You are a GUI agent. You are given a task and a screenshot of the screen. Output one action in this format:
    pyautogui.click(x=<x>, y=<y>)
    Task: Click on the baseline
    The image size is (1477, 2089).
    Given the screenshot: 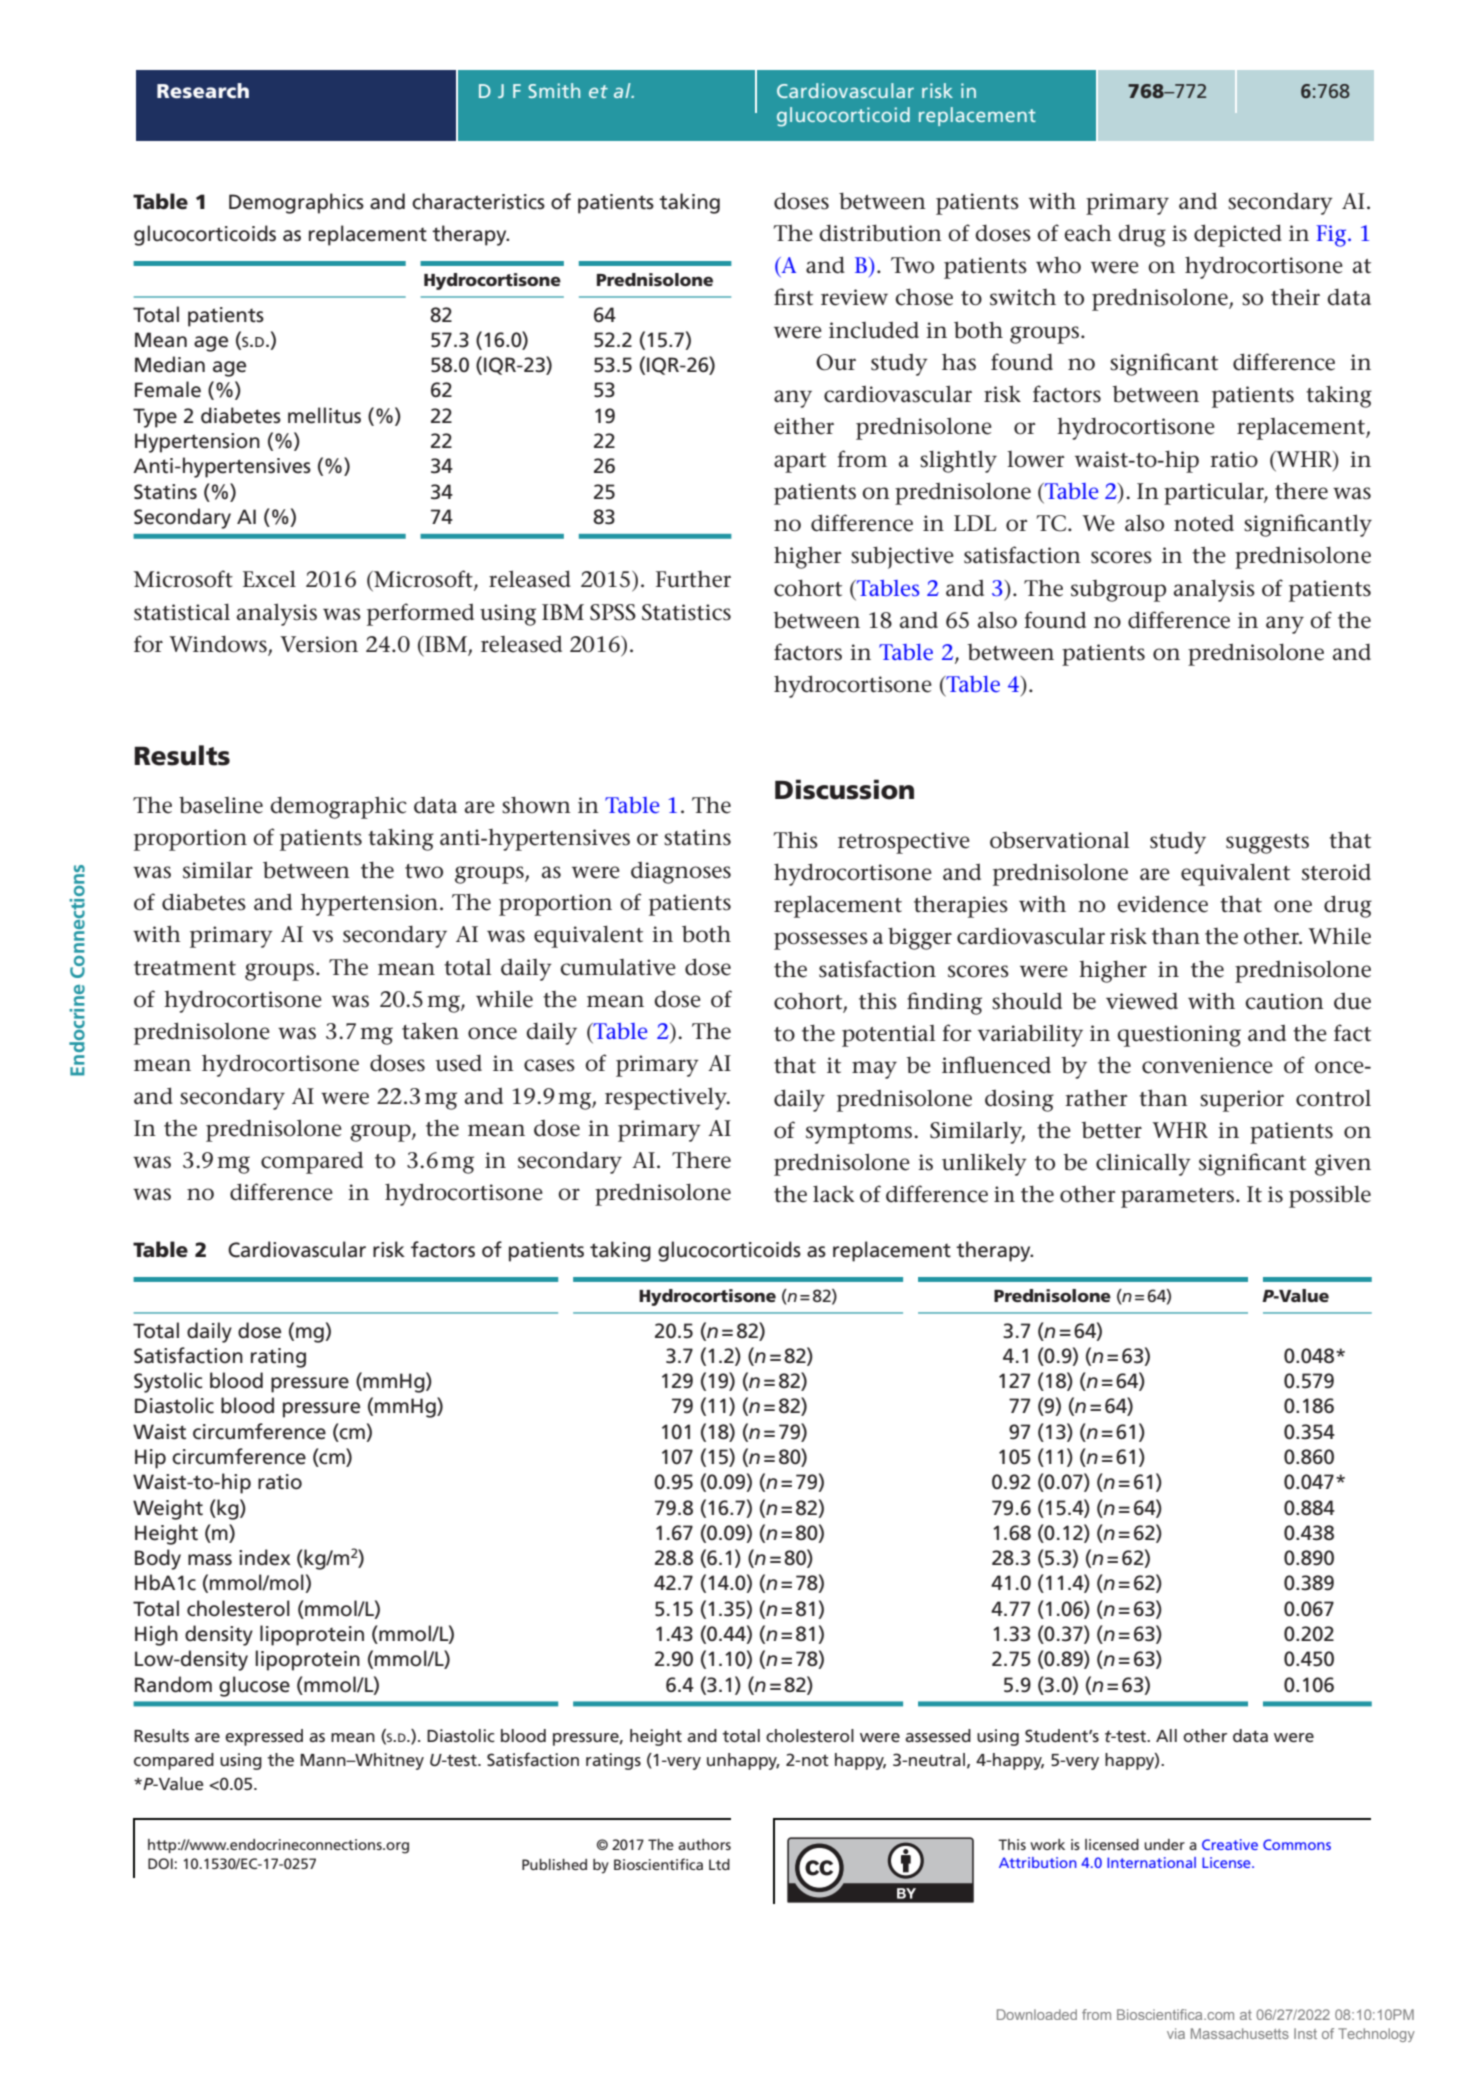 What is the action you would take?
    pyautogui.click(x=221, y=805)
